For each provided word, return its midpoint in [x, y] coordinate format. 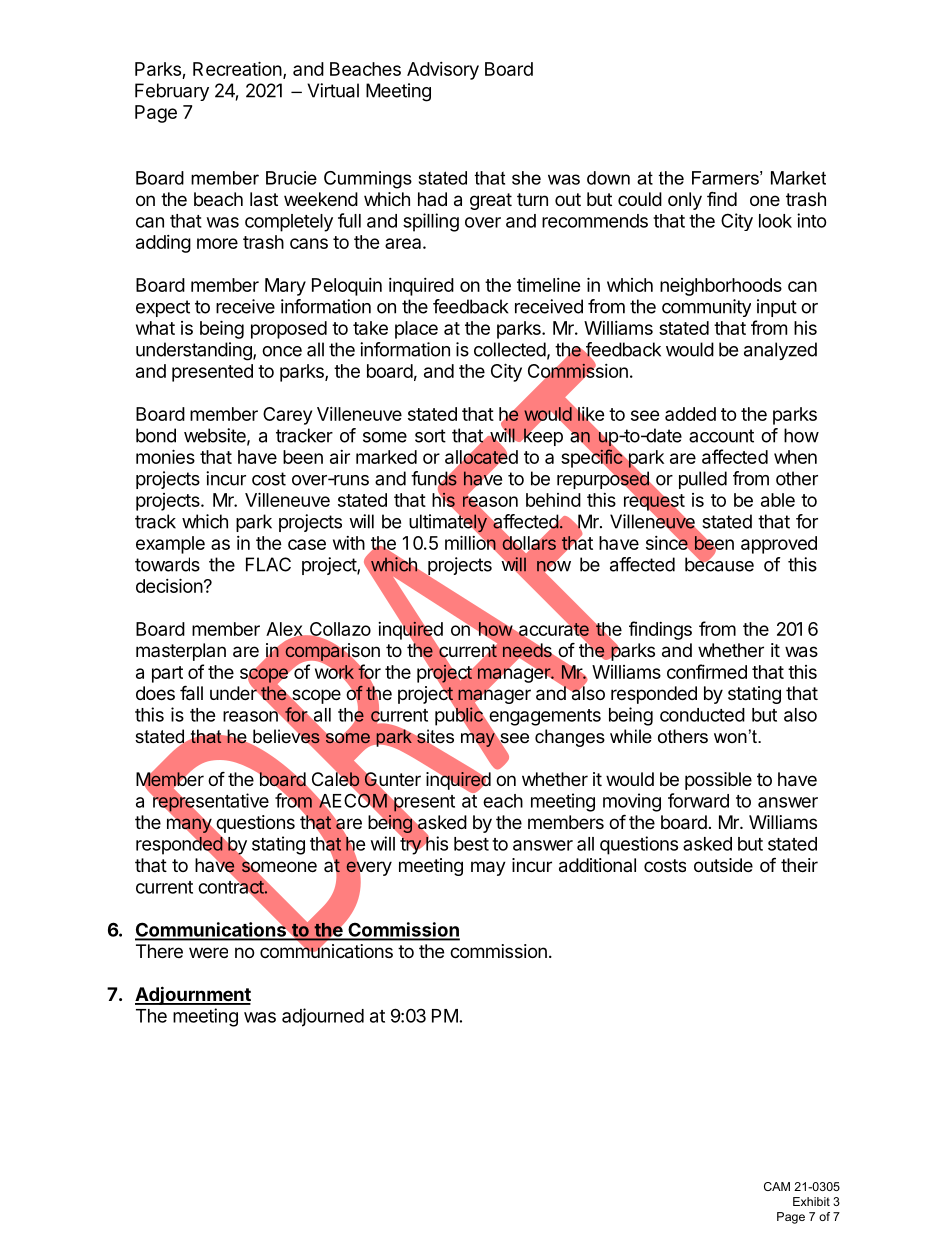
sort [430, 436]
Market [798, 178]
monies [165, 456]
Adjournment [193, 995]
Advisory [443, 71]
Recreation [237, 68]
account [721, 436]
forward [698, 800]
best [471, 844]
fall [191, 693]
